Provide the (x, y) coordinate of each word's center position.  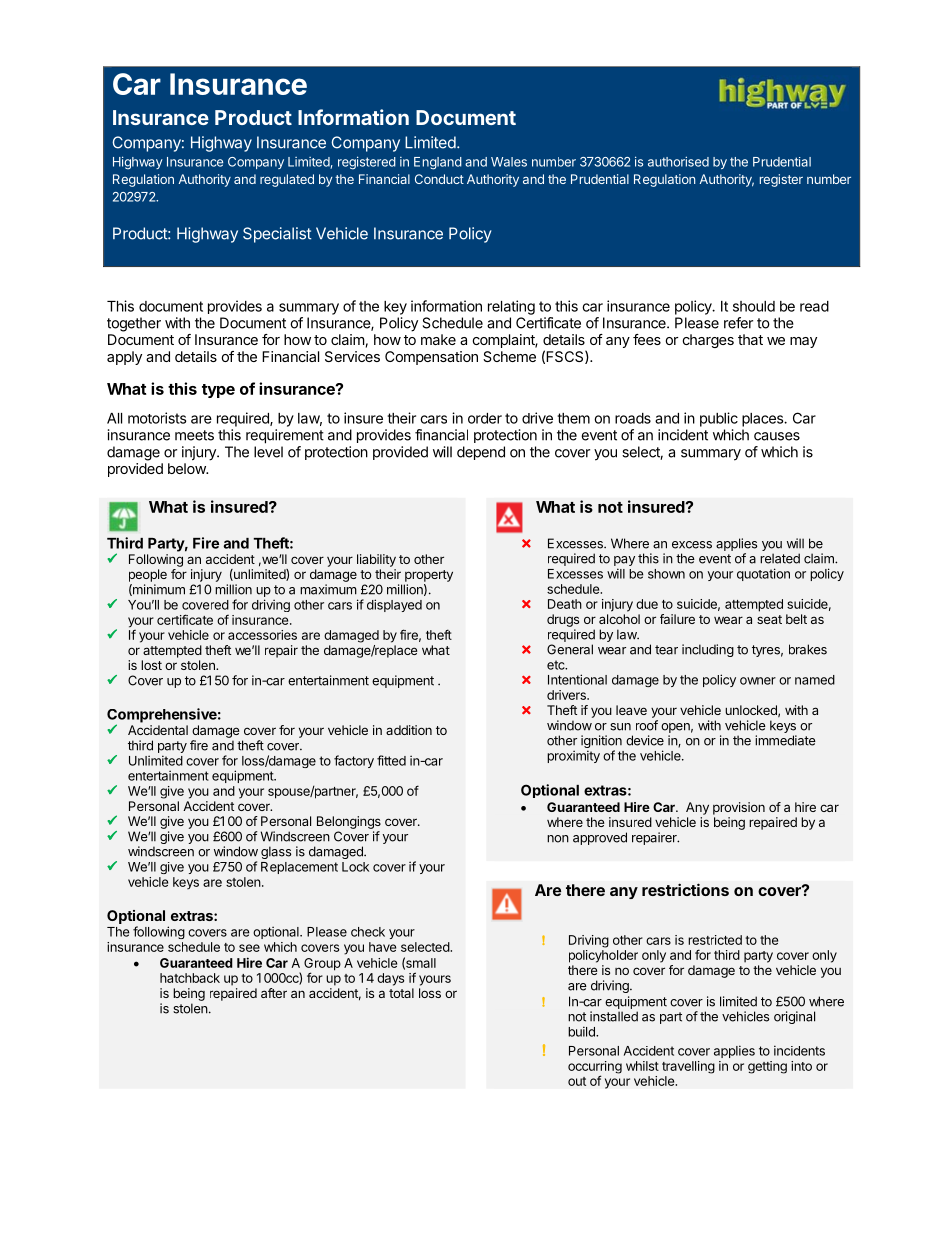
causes (777, 436)
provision (739, 808)
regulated (287, 180)
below (188, 468)
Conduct (439, 179)
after (274, 993)
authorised (678, 161)
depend (481, 453)
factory (354, 761)
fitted (391, 760)
